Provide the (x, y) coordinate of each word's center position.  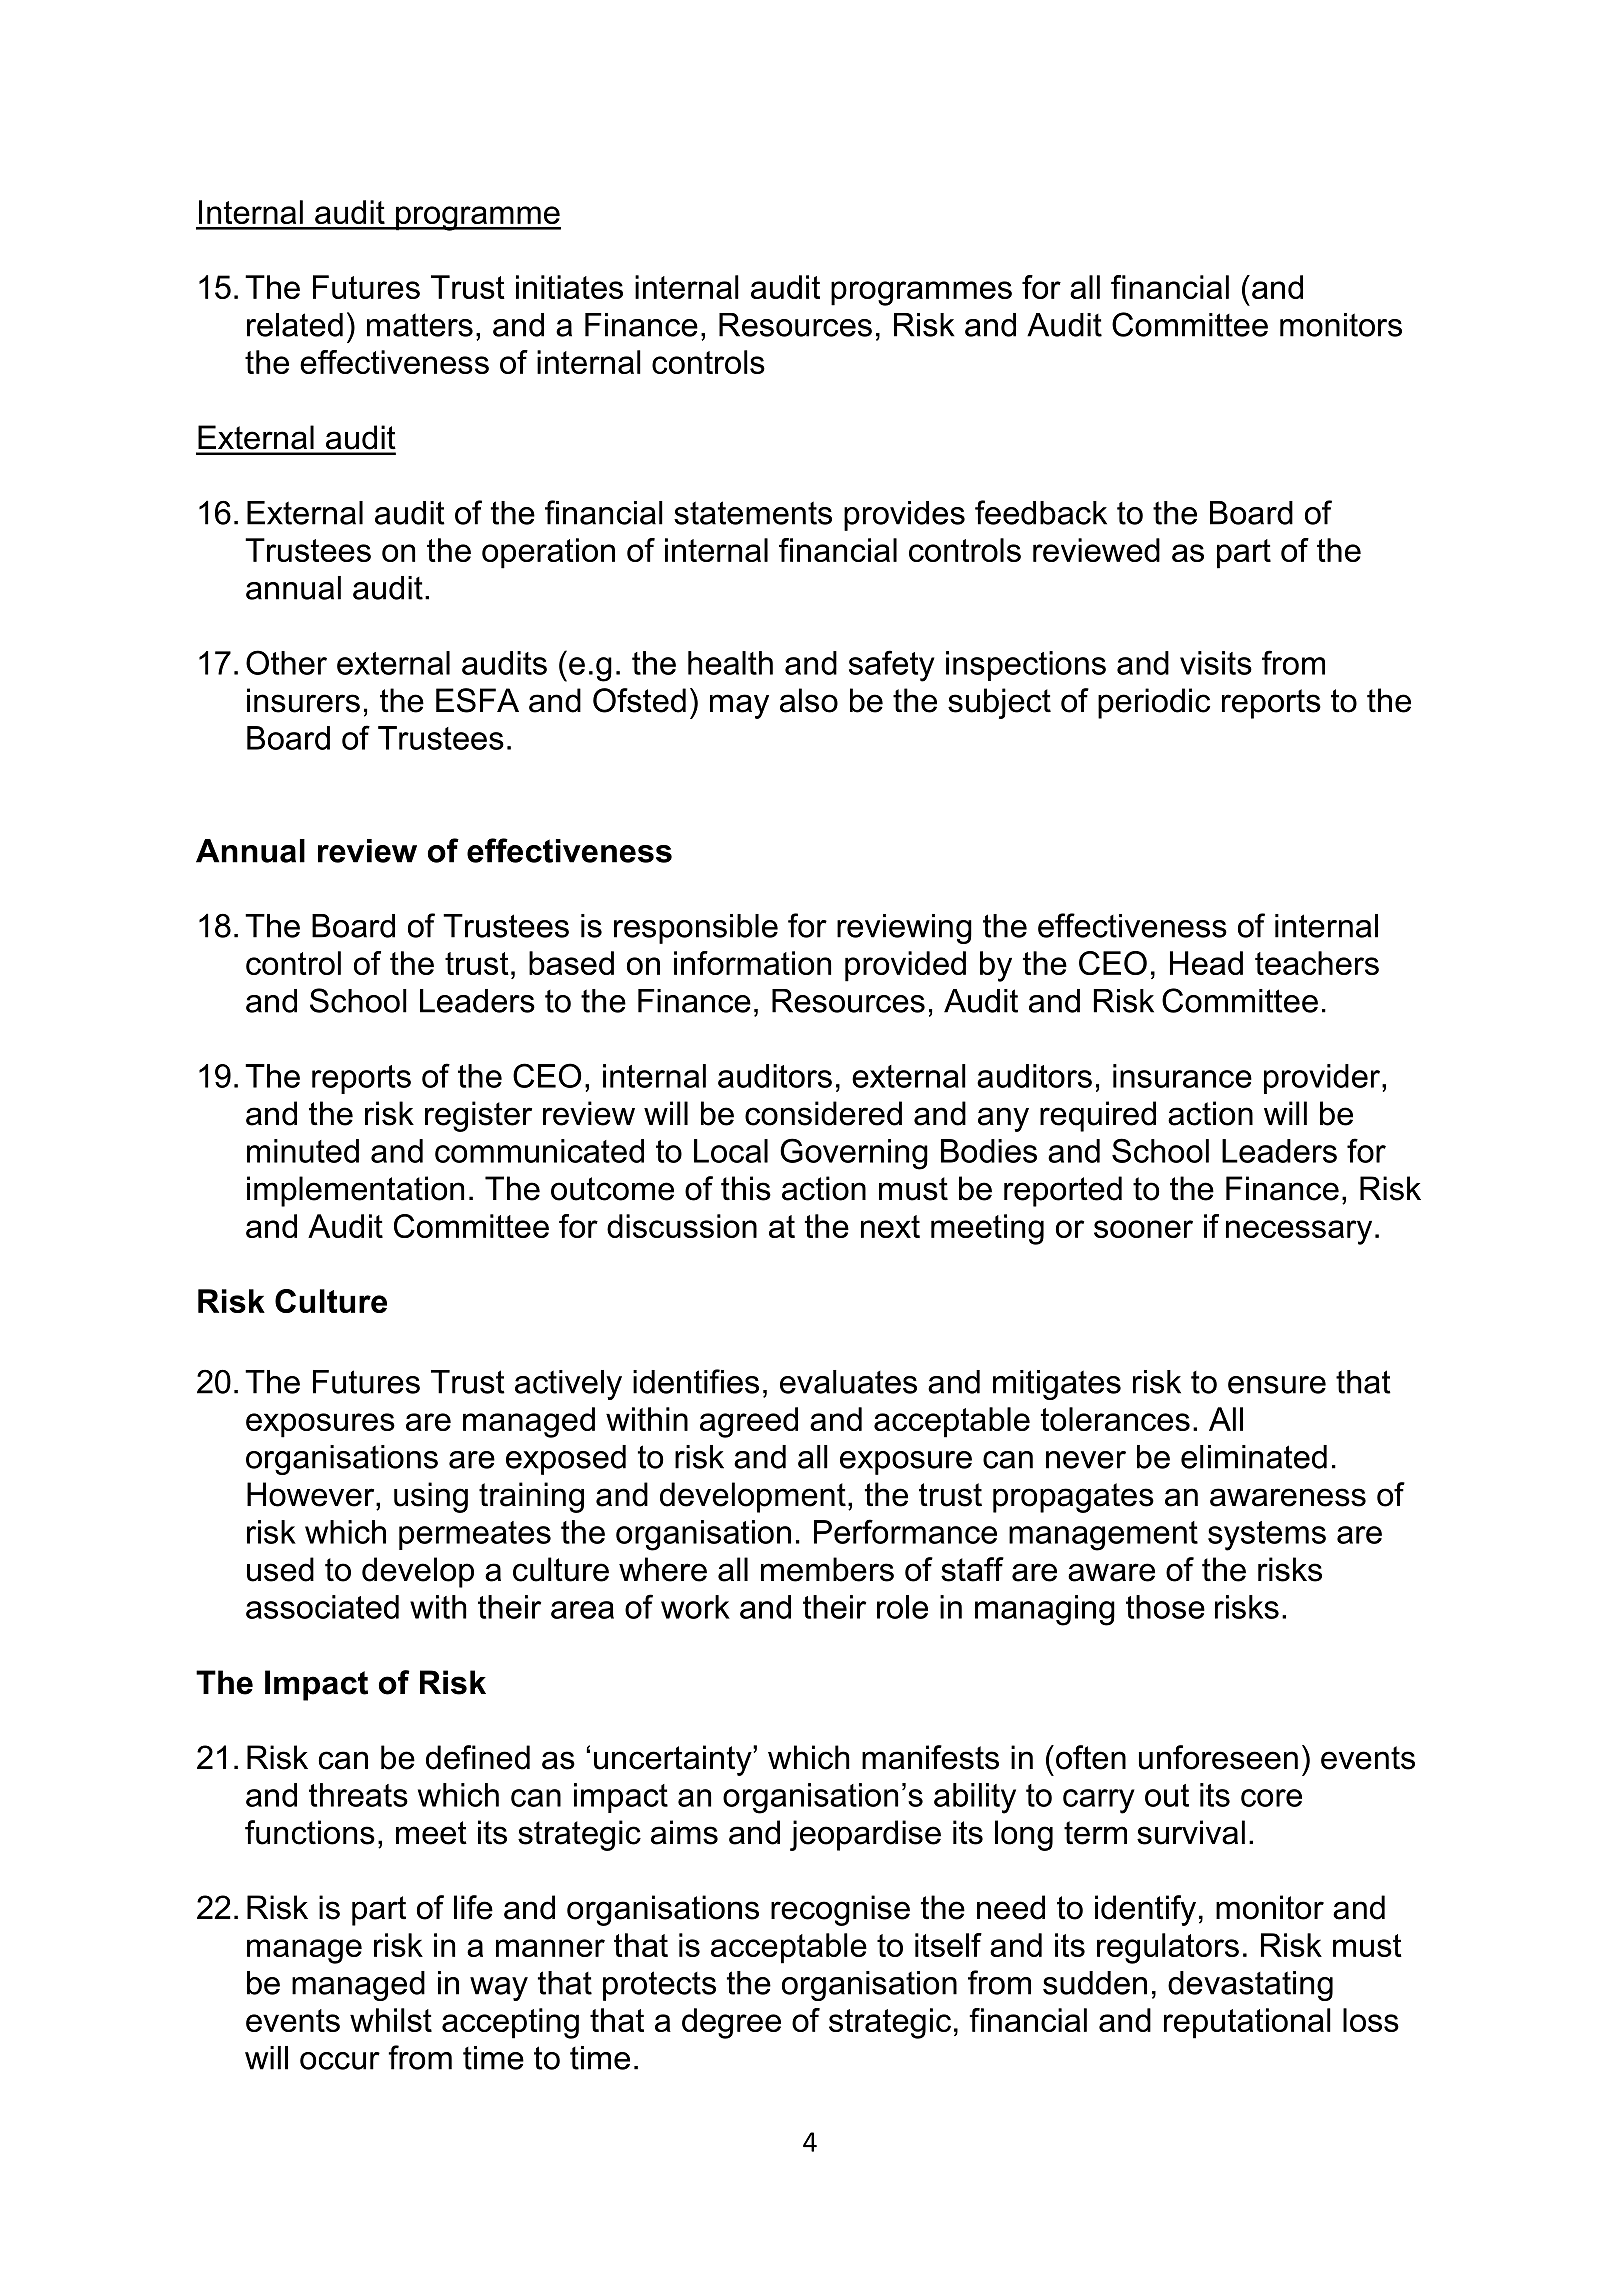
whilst (391, 2020)
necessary (1299, 1232)
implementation (355, 1191)
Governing (854, 1154)
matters (420, 325)
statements (753, 513)
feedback (1041, 512)
